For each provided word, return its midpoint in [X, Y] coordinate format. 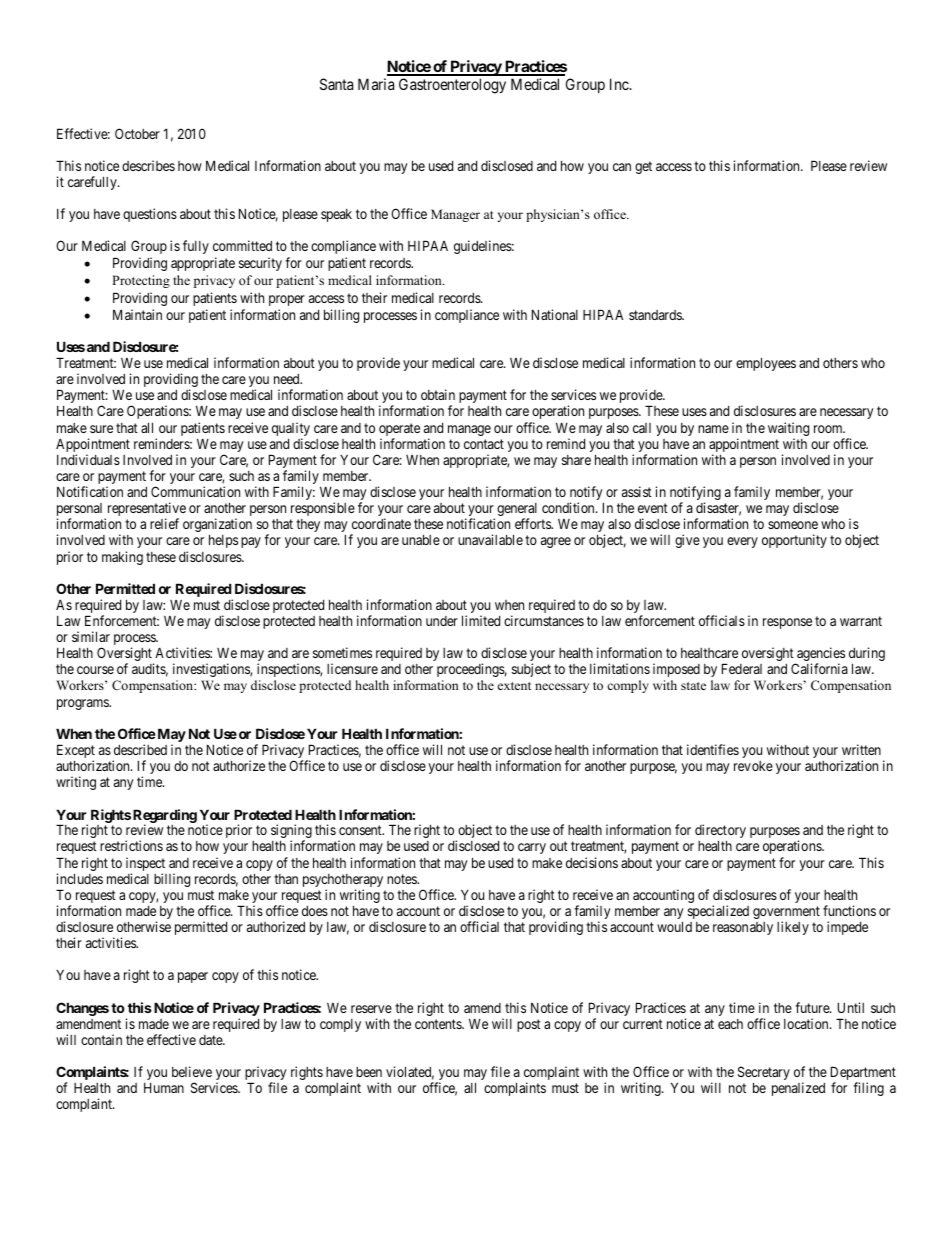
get [643, 167]
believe [192, 1071]
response [787, 623]
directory [720, 832]
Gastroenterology [452, 86]
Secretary [764, 1074]
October [137, 133]
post [529, 1025]
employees [766, 364]
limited [481, 620]
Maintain [137, 314]
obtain [438, 394]
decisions [592, 862]
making [122, 558]
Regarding [165, 817]
